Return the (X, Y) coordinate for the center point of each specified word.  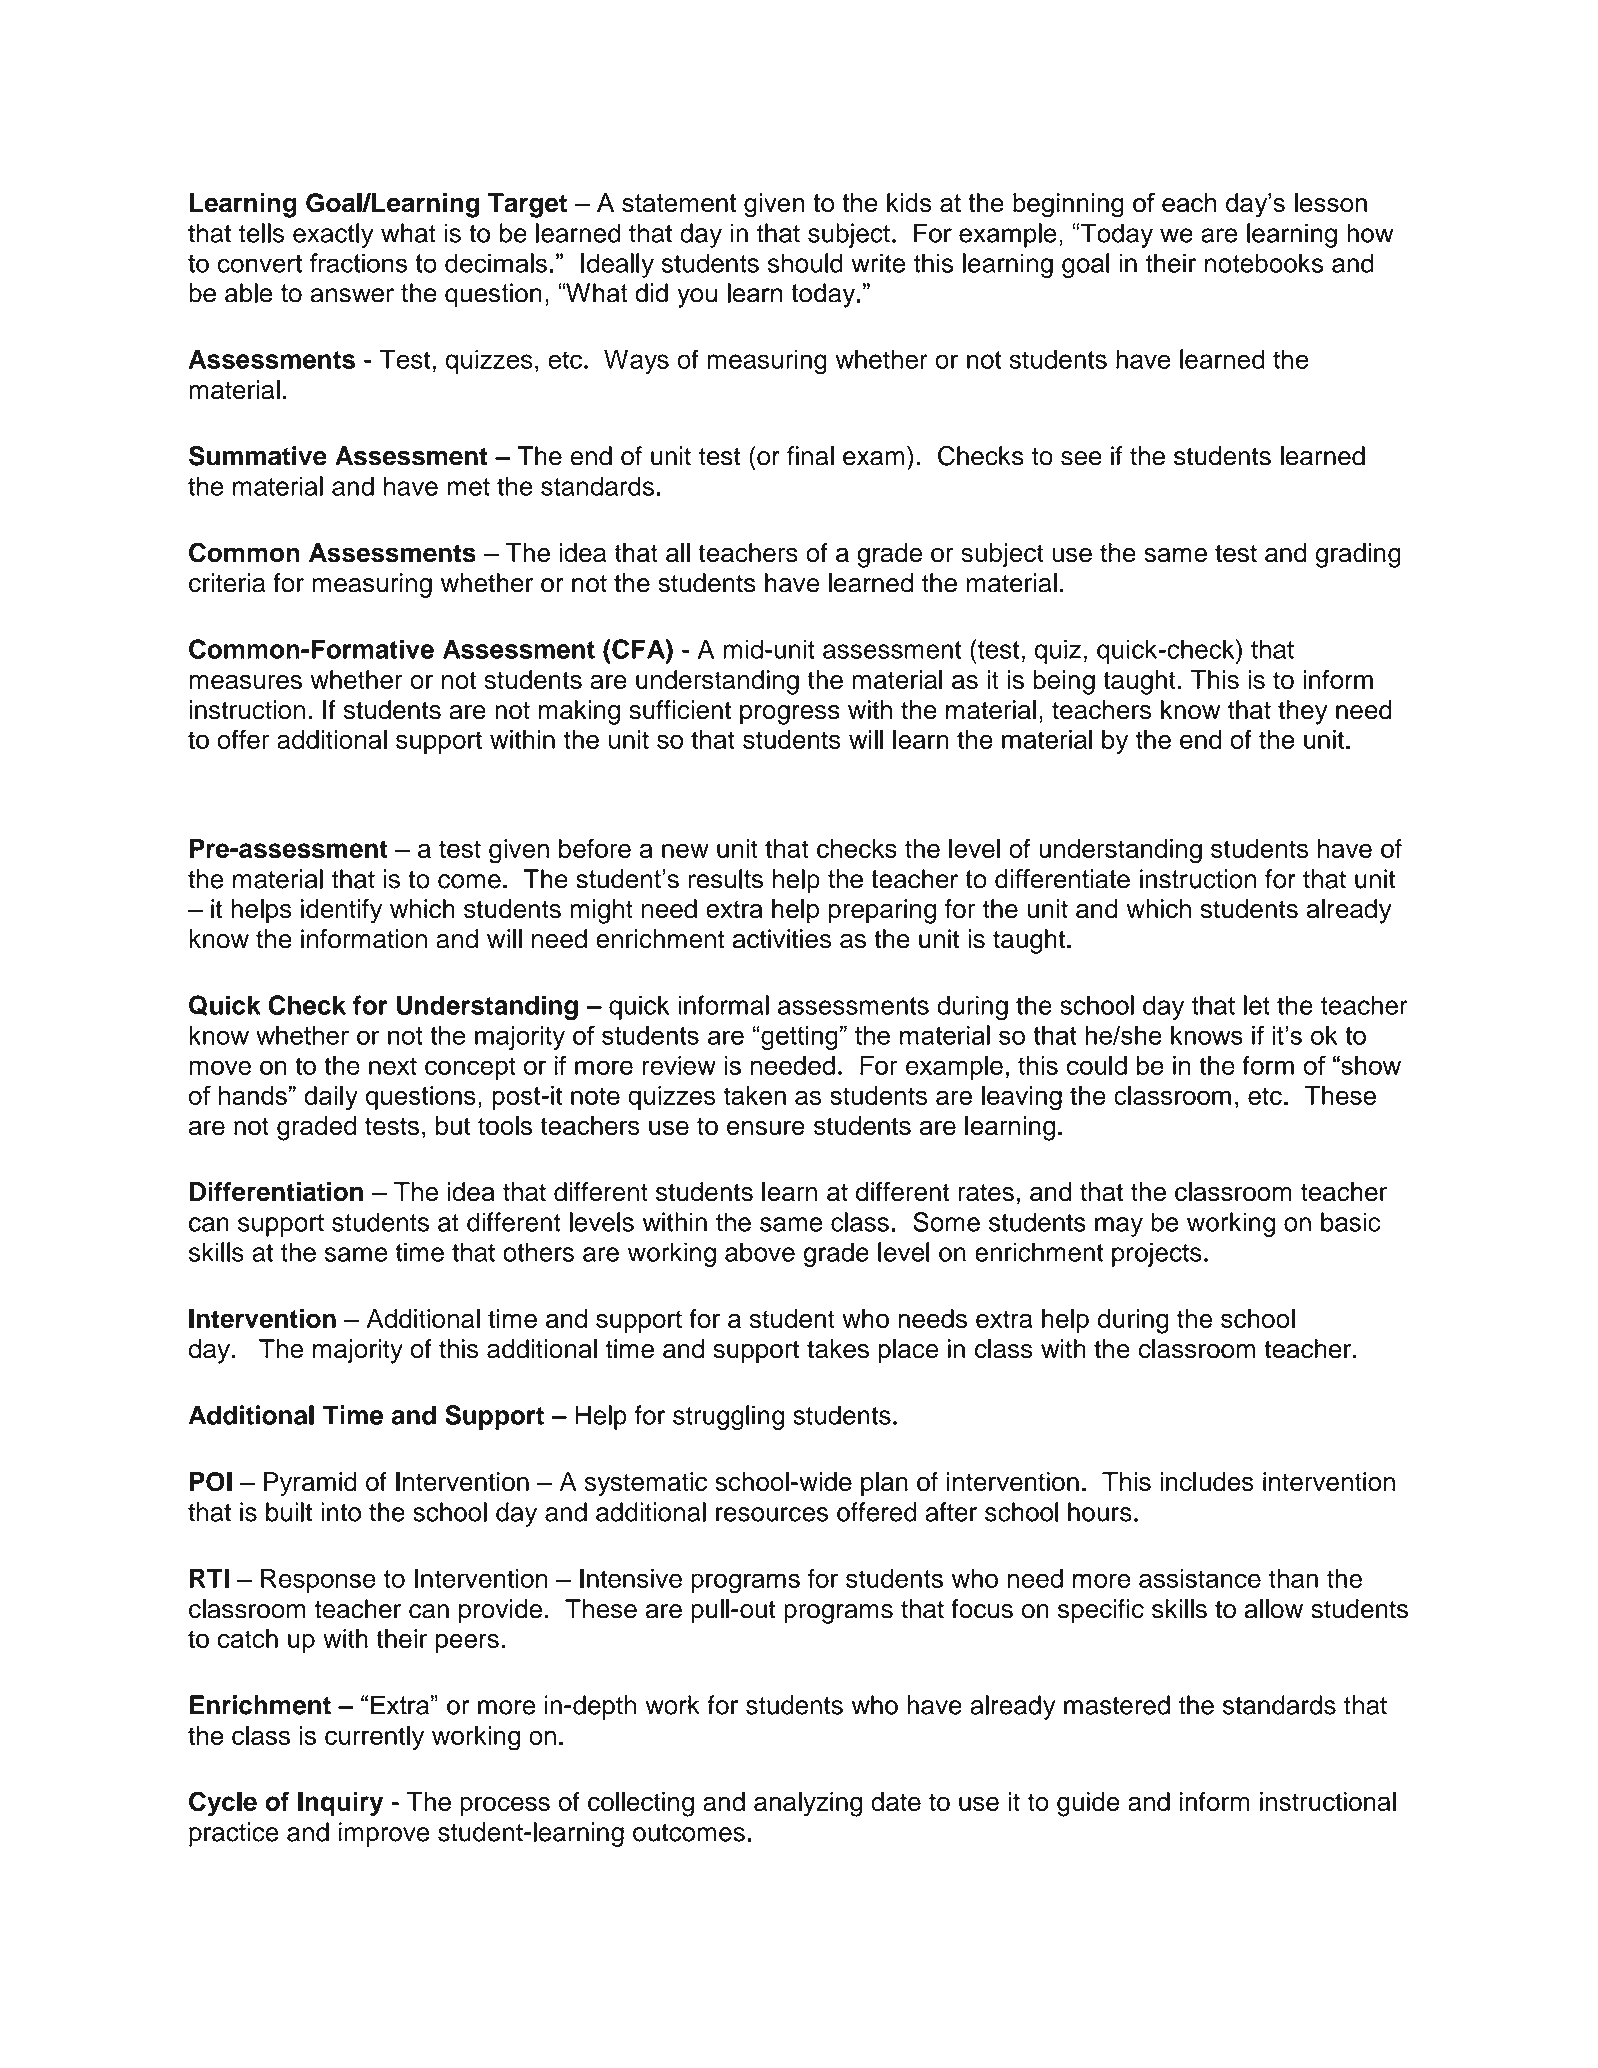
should (805, 263)
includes (1207, 1482)
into (341, 1512)
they (1303, 712)
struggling (728, 1417)
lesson (1331, 203)
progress (790, 715)
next (393, 1066)
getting (798, 1038)
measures (245, 682)
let (1257, 1005)
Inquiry (340, 1804)
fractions (358, 263)
